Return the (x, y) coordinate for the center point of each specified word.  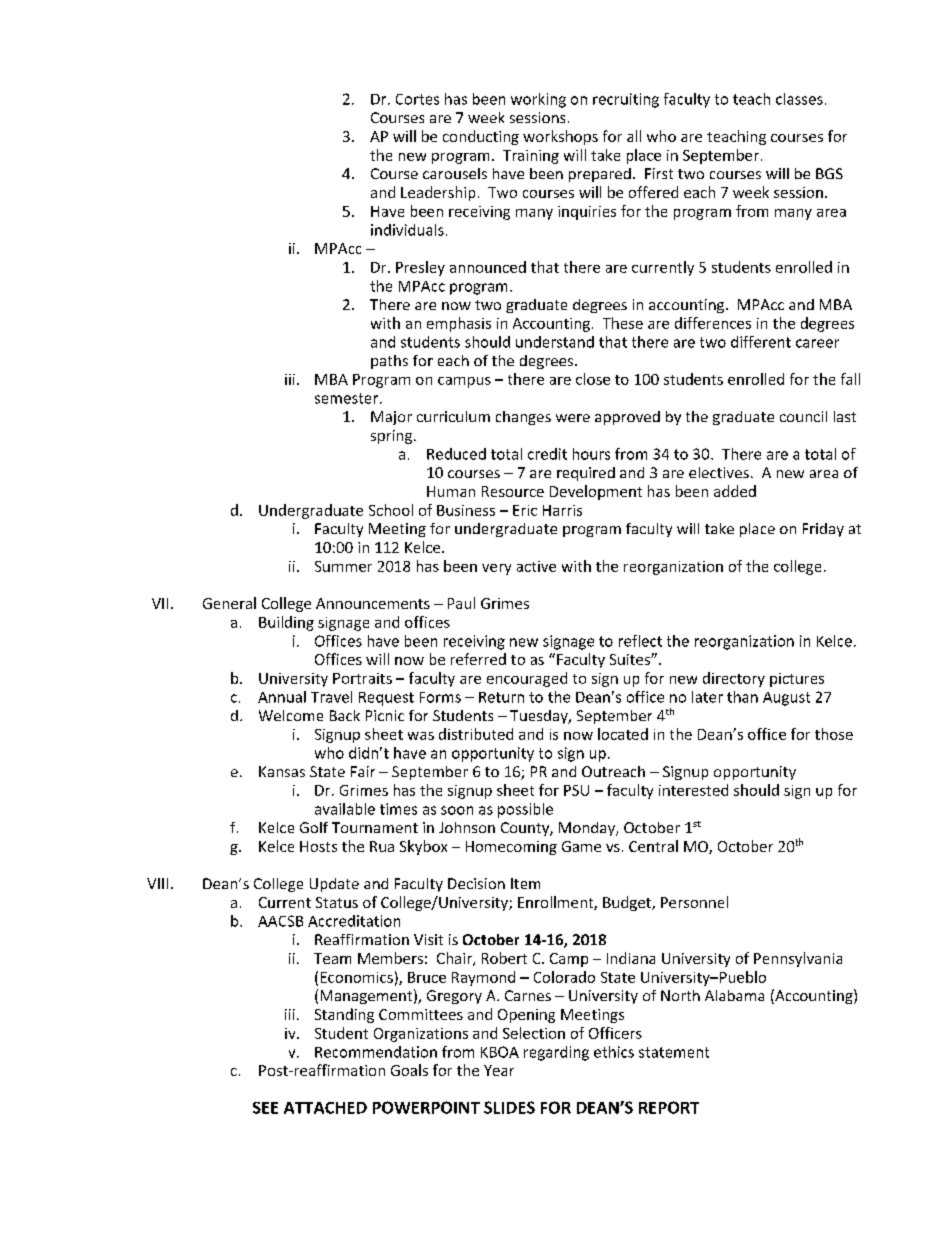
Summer (343, 566)
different (761, 342)
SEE (265, 1108)
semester (348, 398)
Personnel (694, 902)
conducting (481, 137)
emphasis (459, 324)
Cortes (417, 99)
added (735, 491)
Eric (525, 510)
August (786, 699)
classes (799, 99)
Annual (282, 697)
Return (501, 697)
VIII (157, 883)
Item (525, 883)
